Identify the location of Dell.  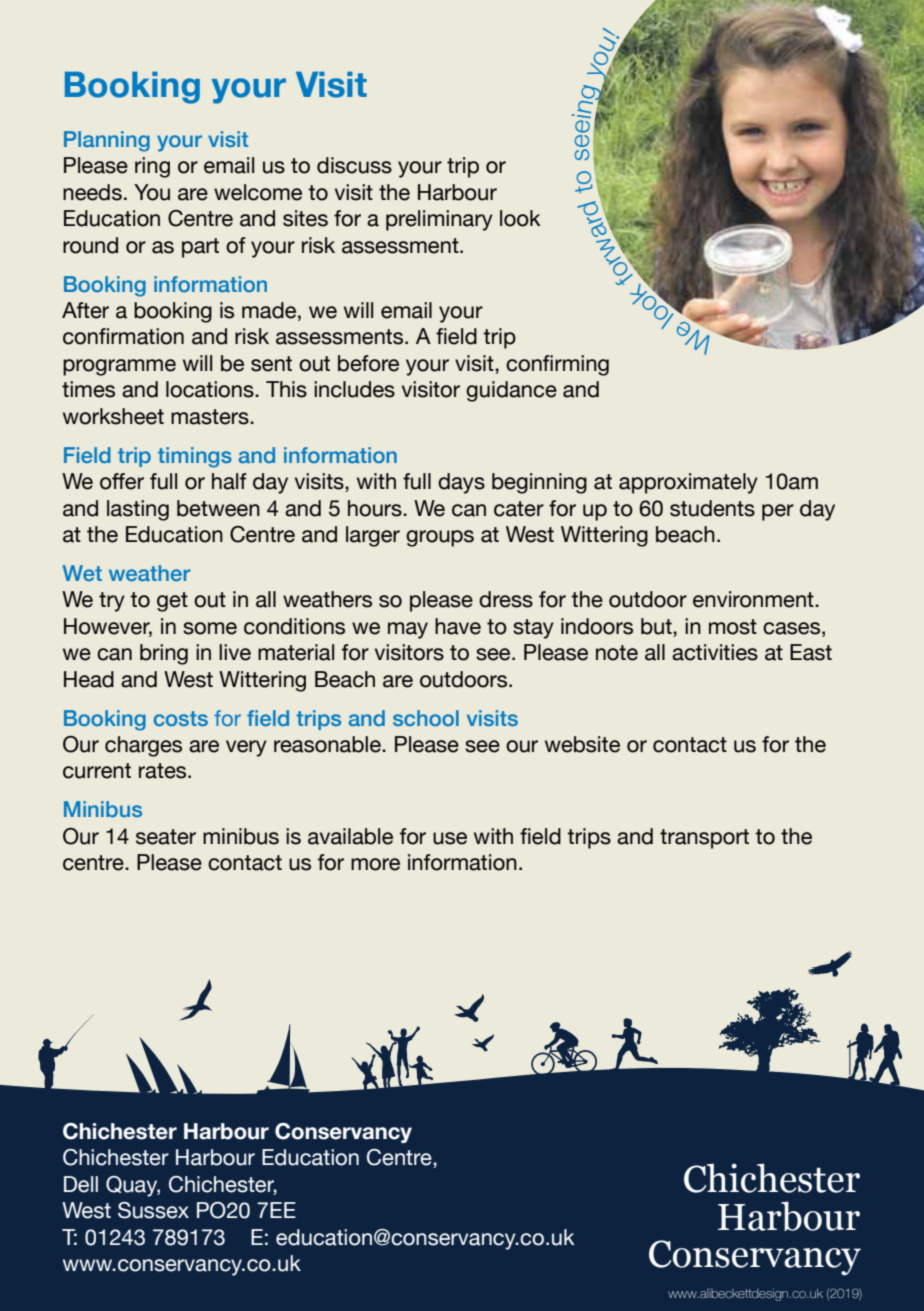
(81, 1184).
